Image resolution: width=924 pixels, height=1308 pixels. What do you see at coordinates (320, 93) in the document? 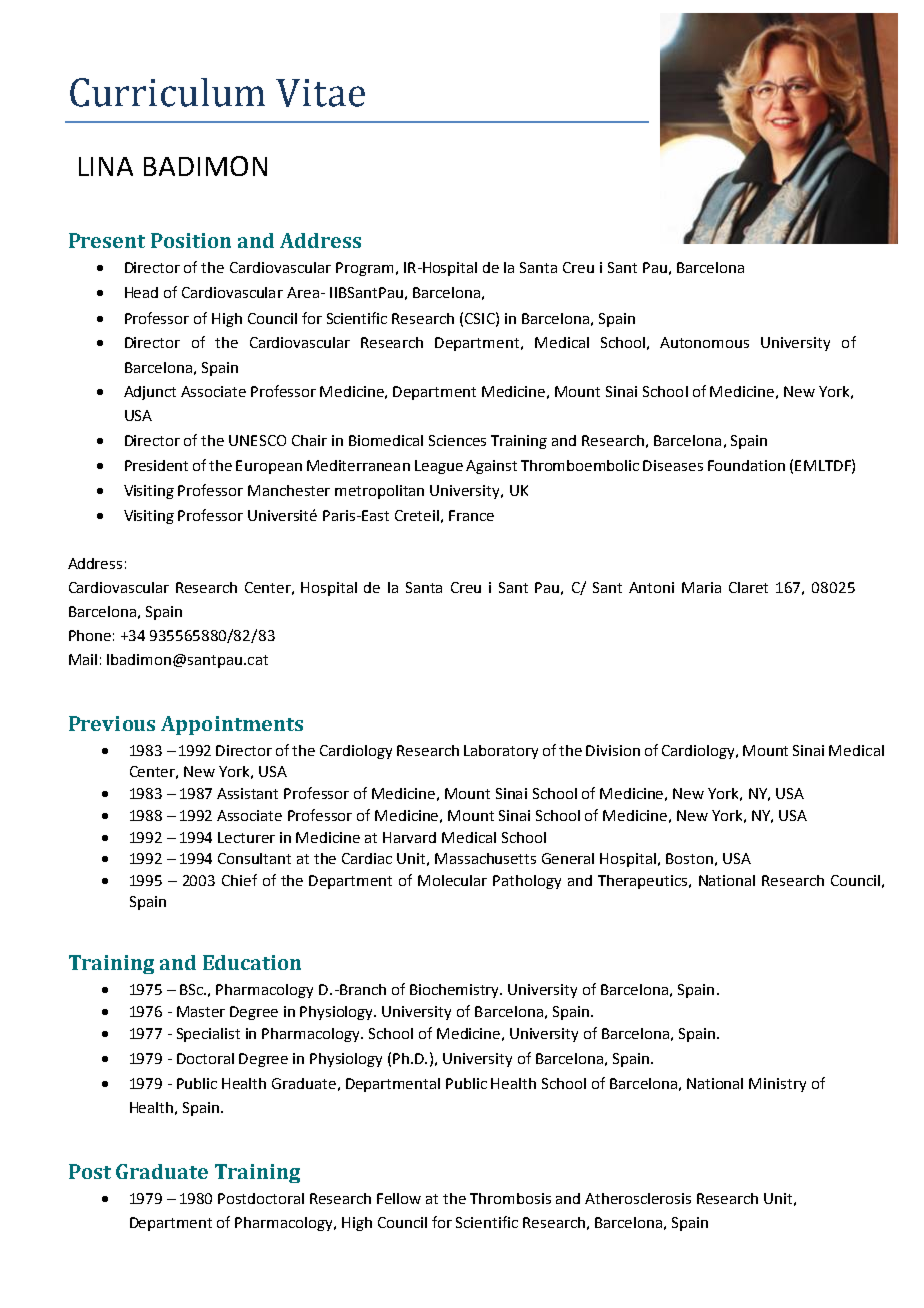
I see `Vitae` at bounding box center [320, 93].
